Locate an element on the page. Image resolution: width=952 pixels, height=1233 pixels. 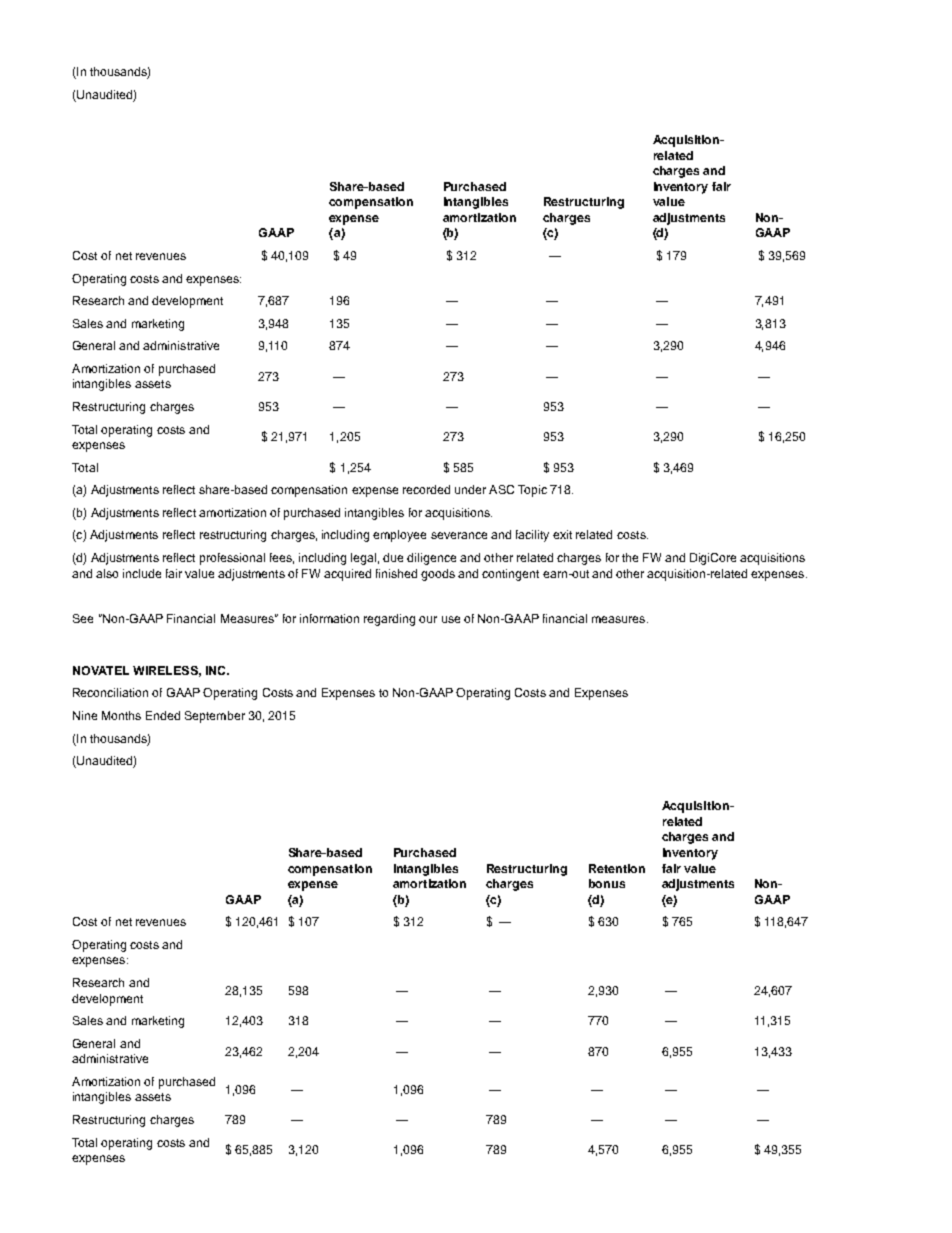
use is located at coordinates (451, 619).
